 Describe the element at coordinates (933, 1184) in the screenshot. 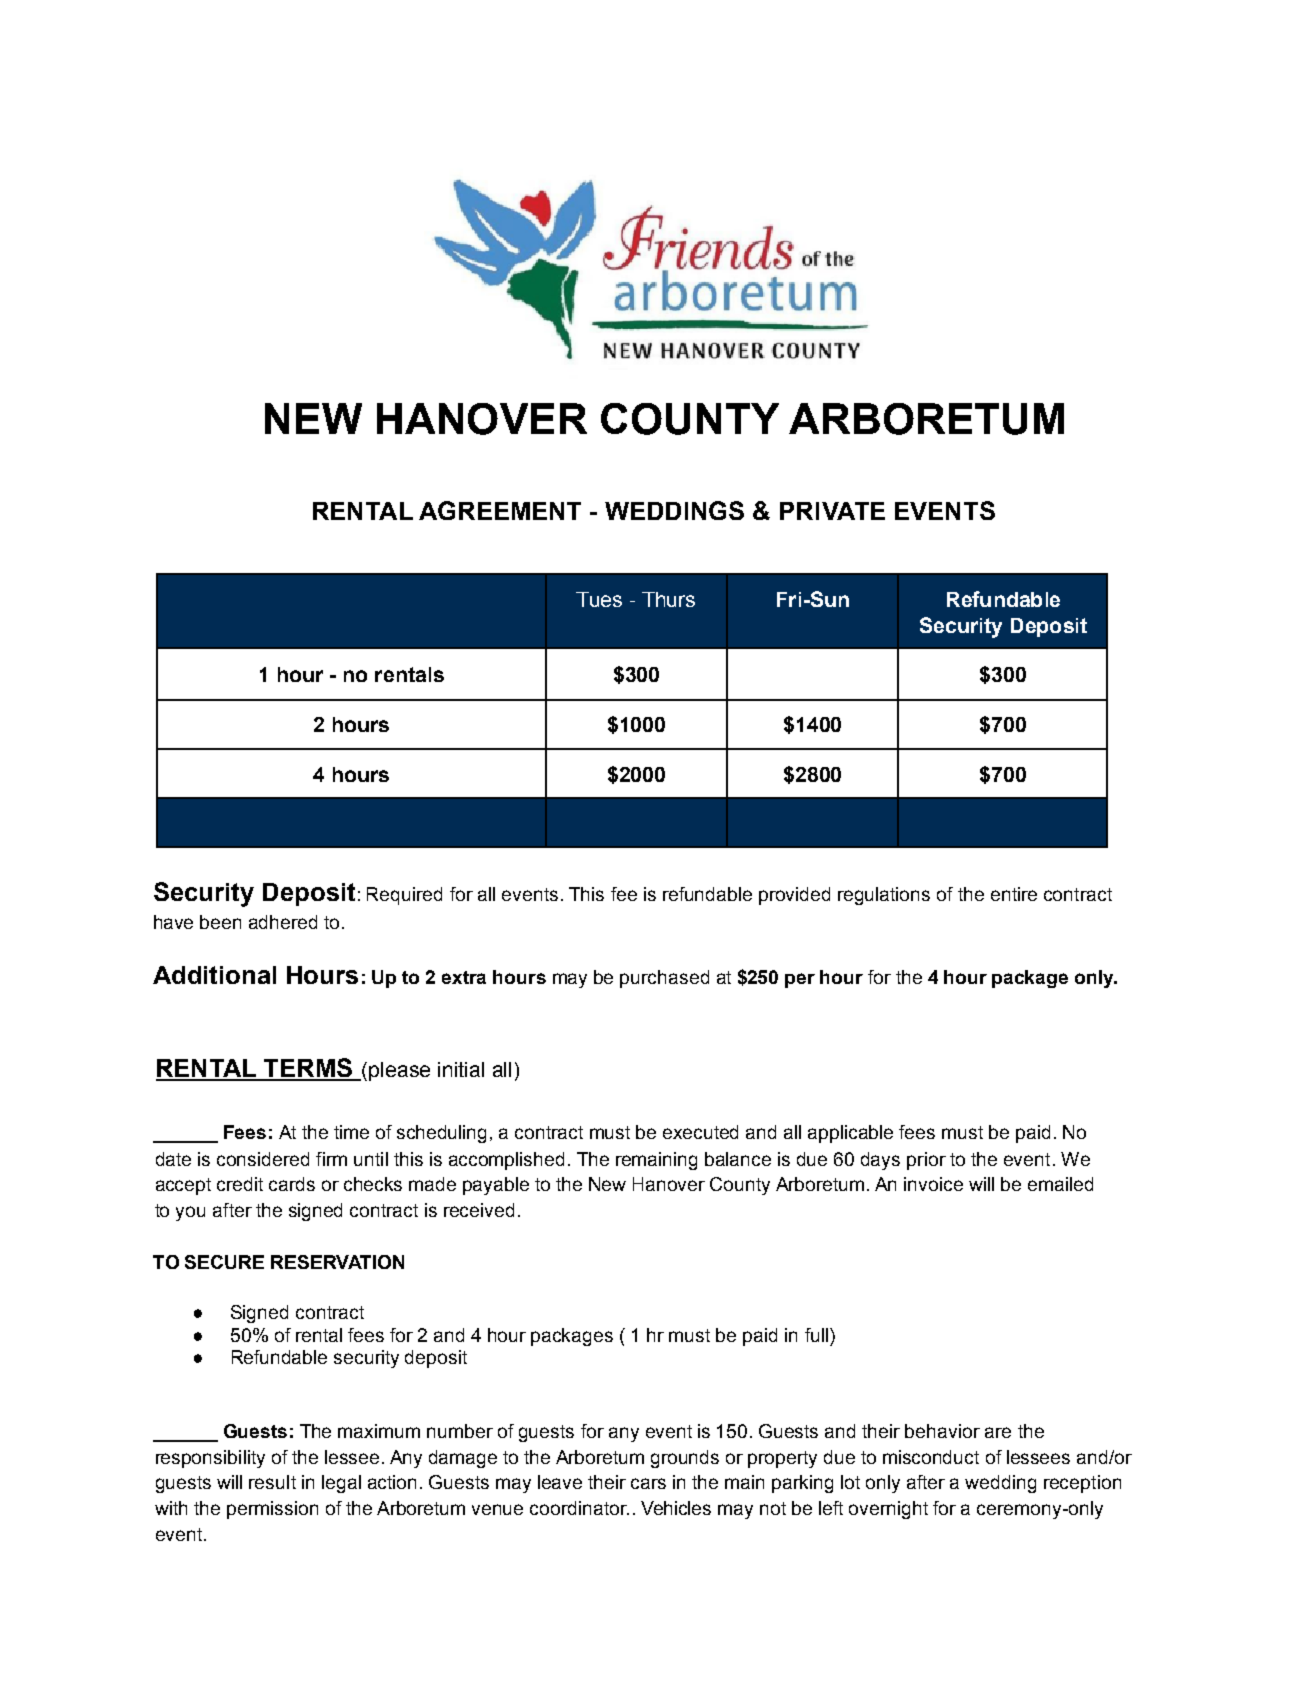

I see `invoice` at that location.
